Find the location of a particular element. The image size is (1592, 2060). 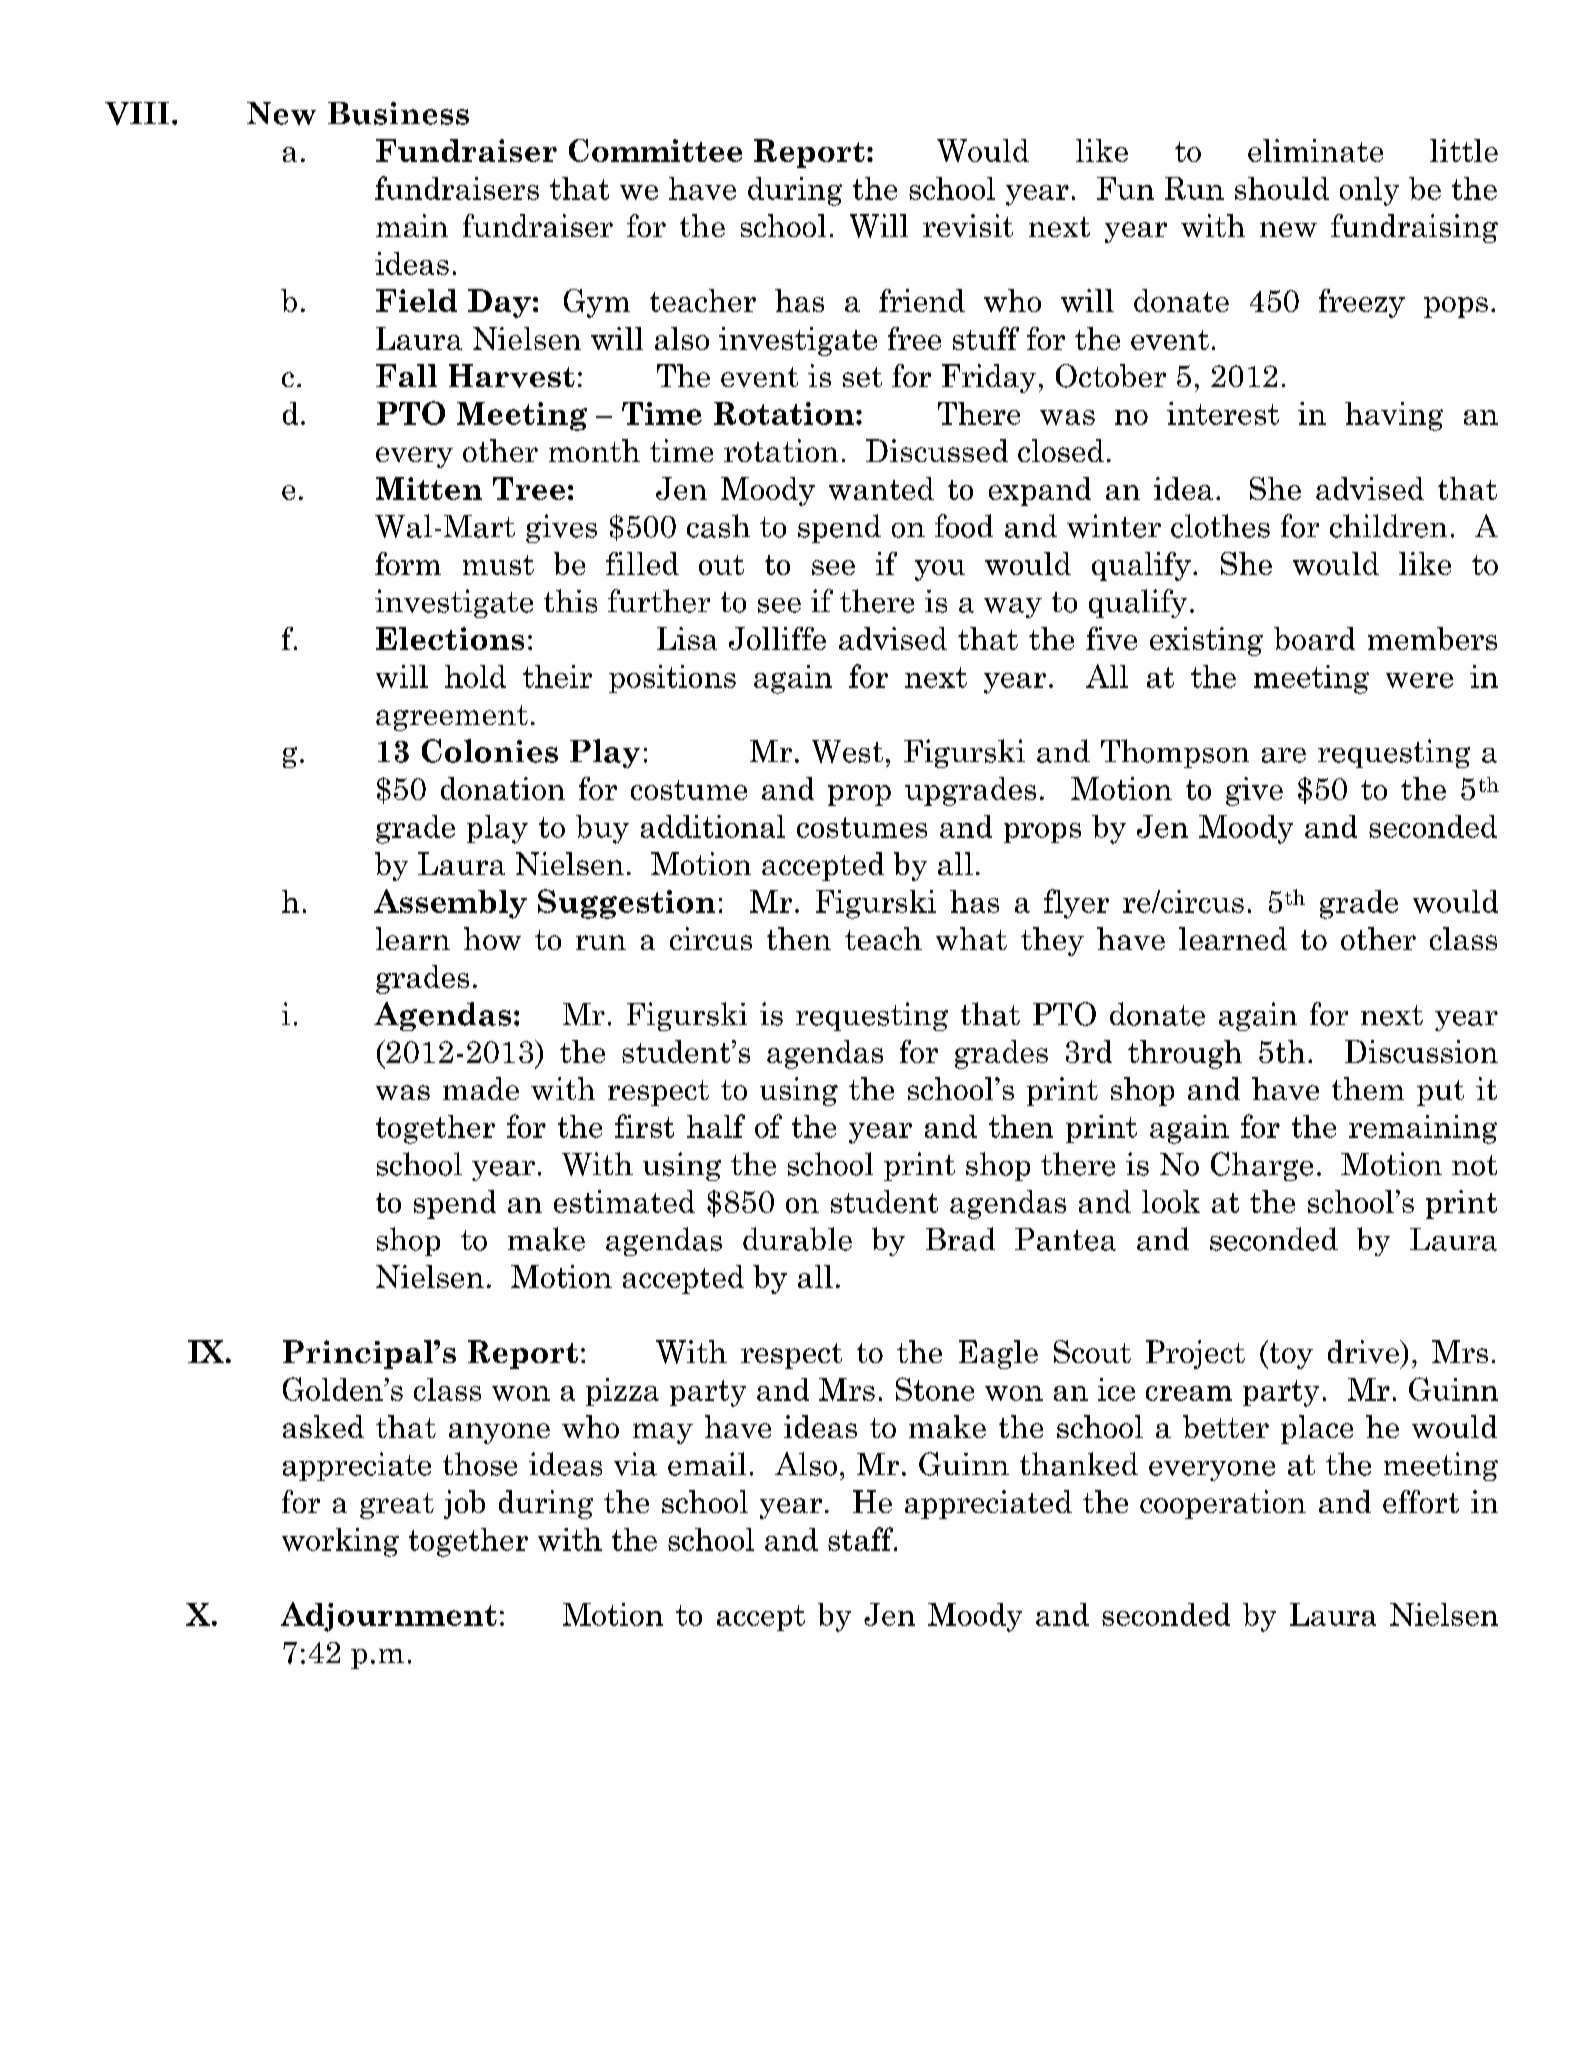

additional is located at coordinates (713, 826).
